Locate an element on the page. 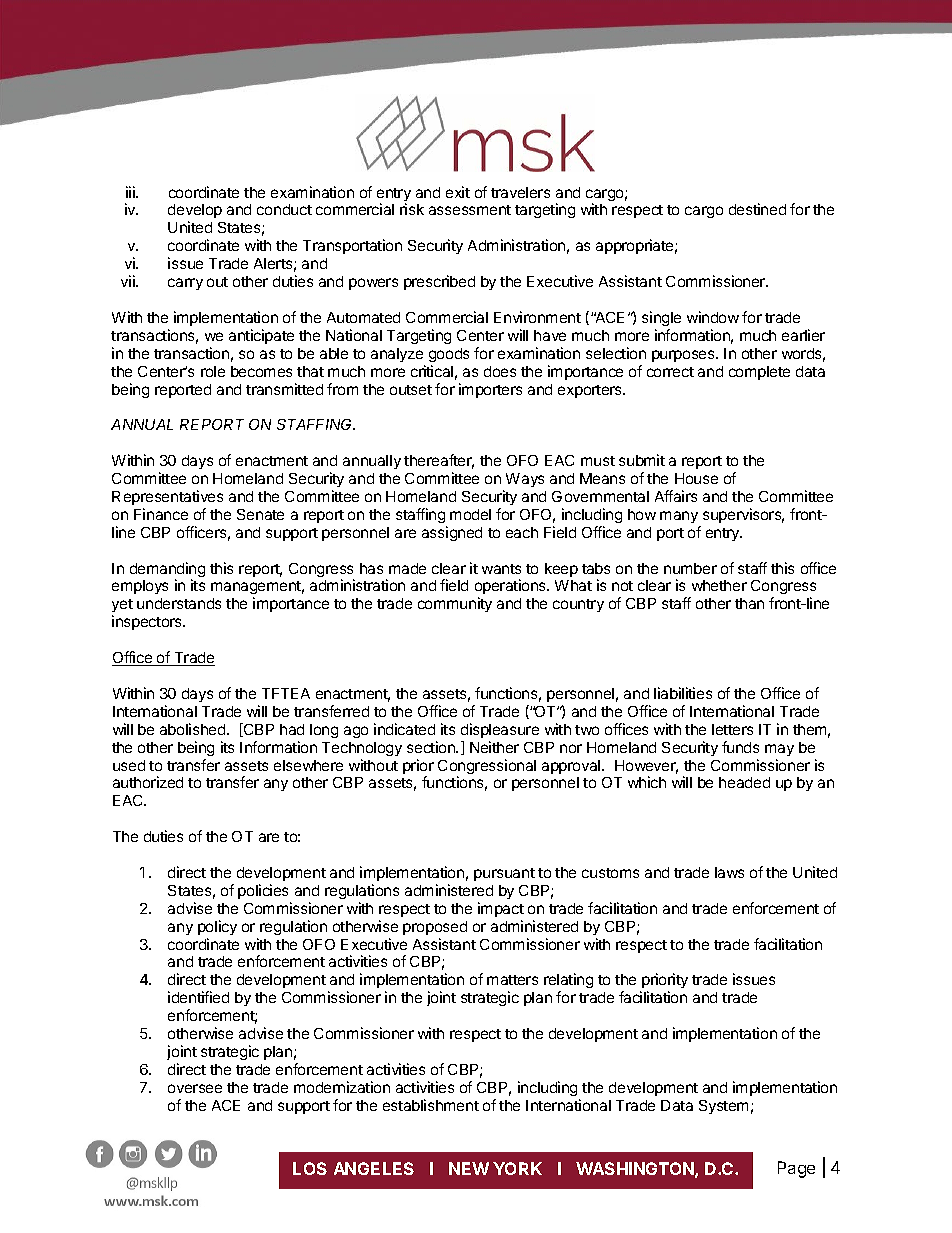 This image has height=1233, width=952. section is located at coordinates (432, 747).
